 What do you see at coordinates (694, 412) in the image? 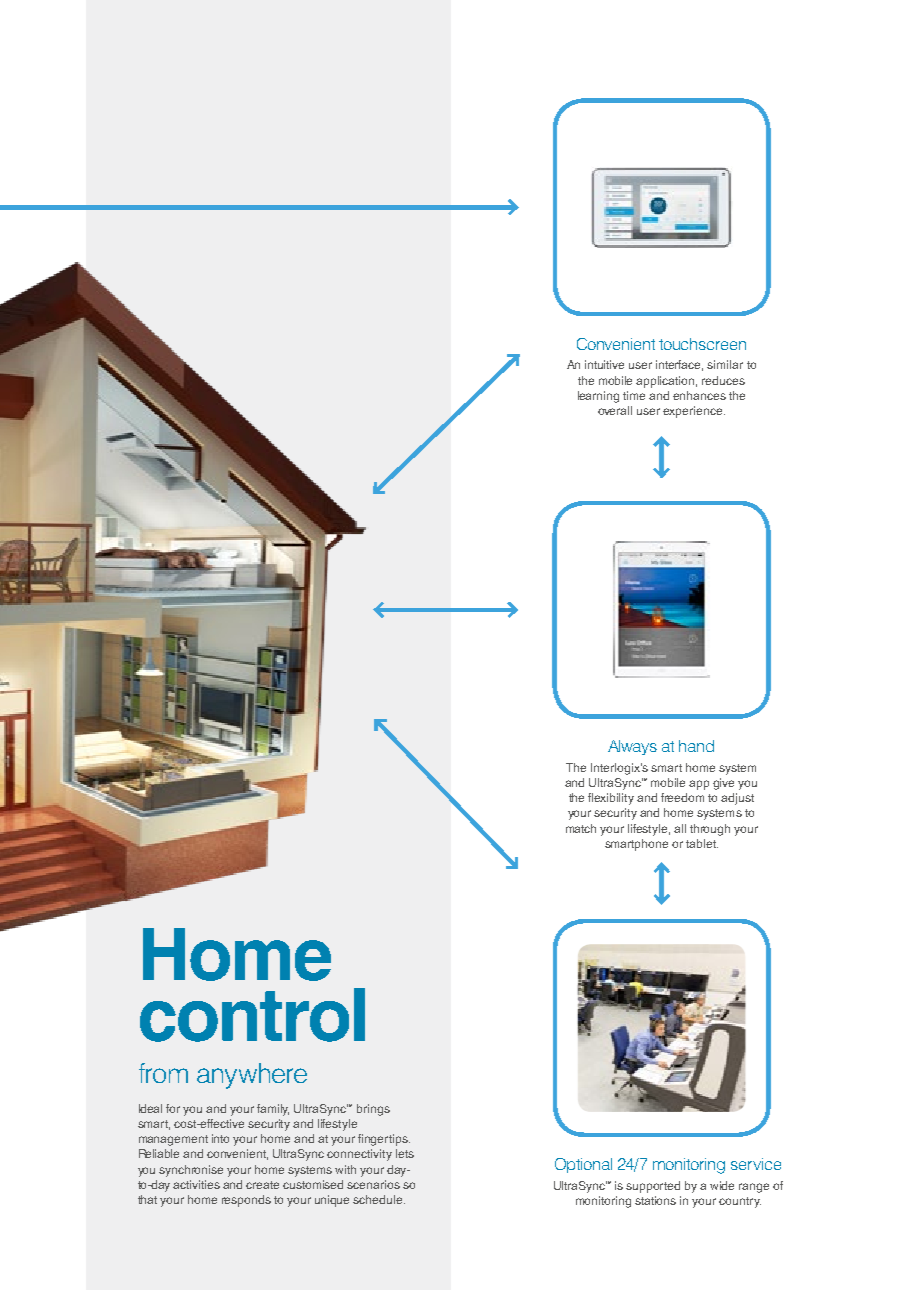
I see `experience` at bounding box center [694, 412].
